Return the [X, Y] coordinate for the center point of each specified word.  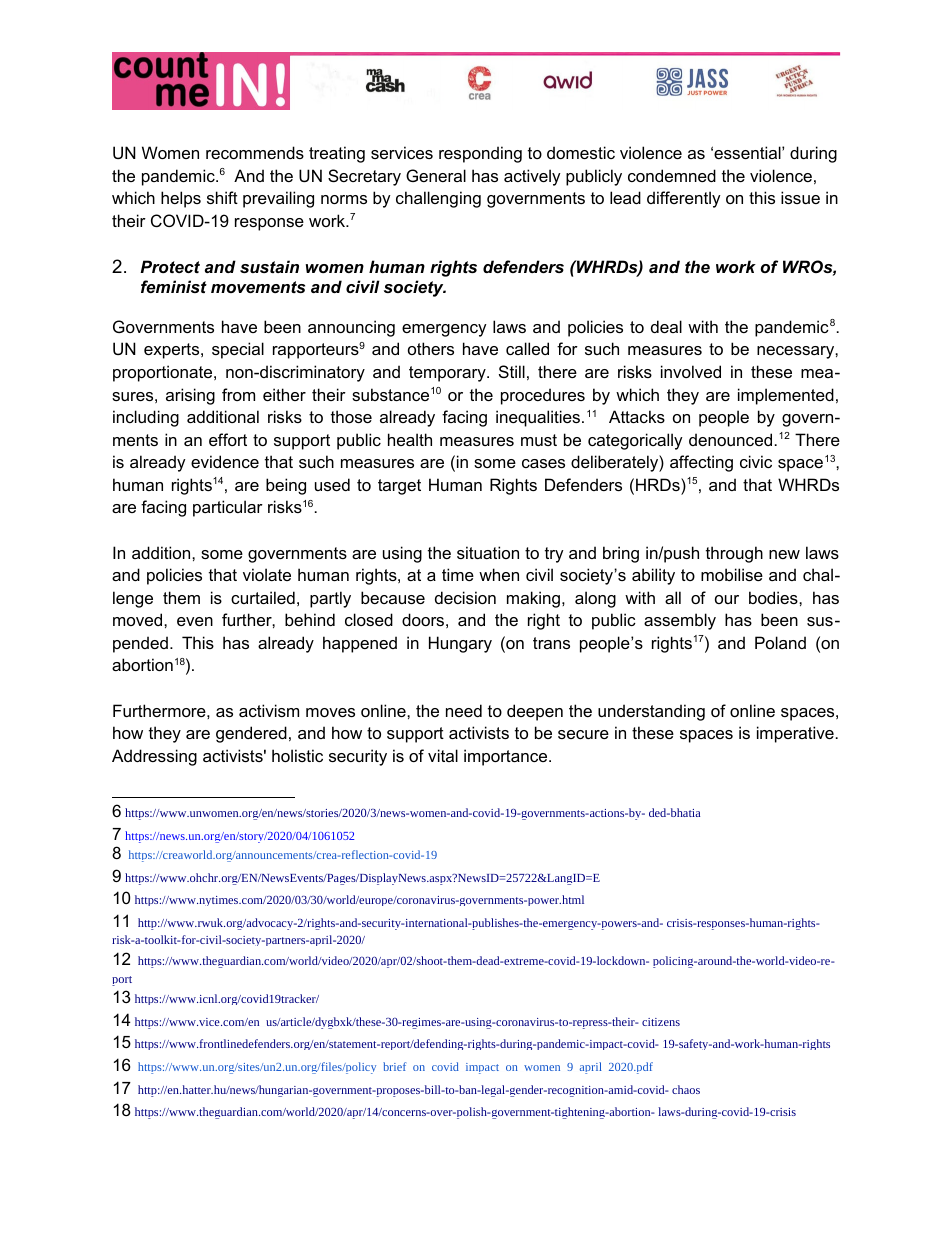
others [431, 348]
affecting [701, 463]
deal [666, 326]
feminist [174, 286]
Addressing [154, 757]
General [436, 175]
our [727, 599]
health [410, 439]
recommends [255, 152]
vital [443, 755]
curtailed [263, 597]
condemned [672, 175]
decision [465, 597]
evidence [225, 461]
